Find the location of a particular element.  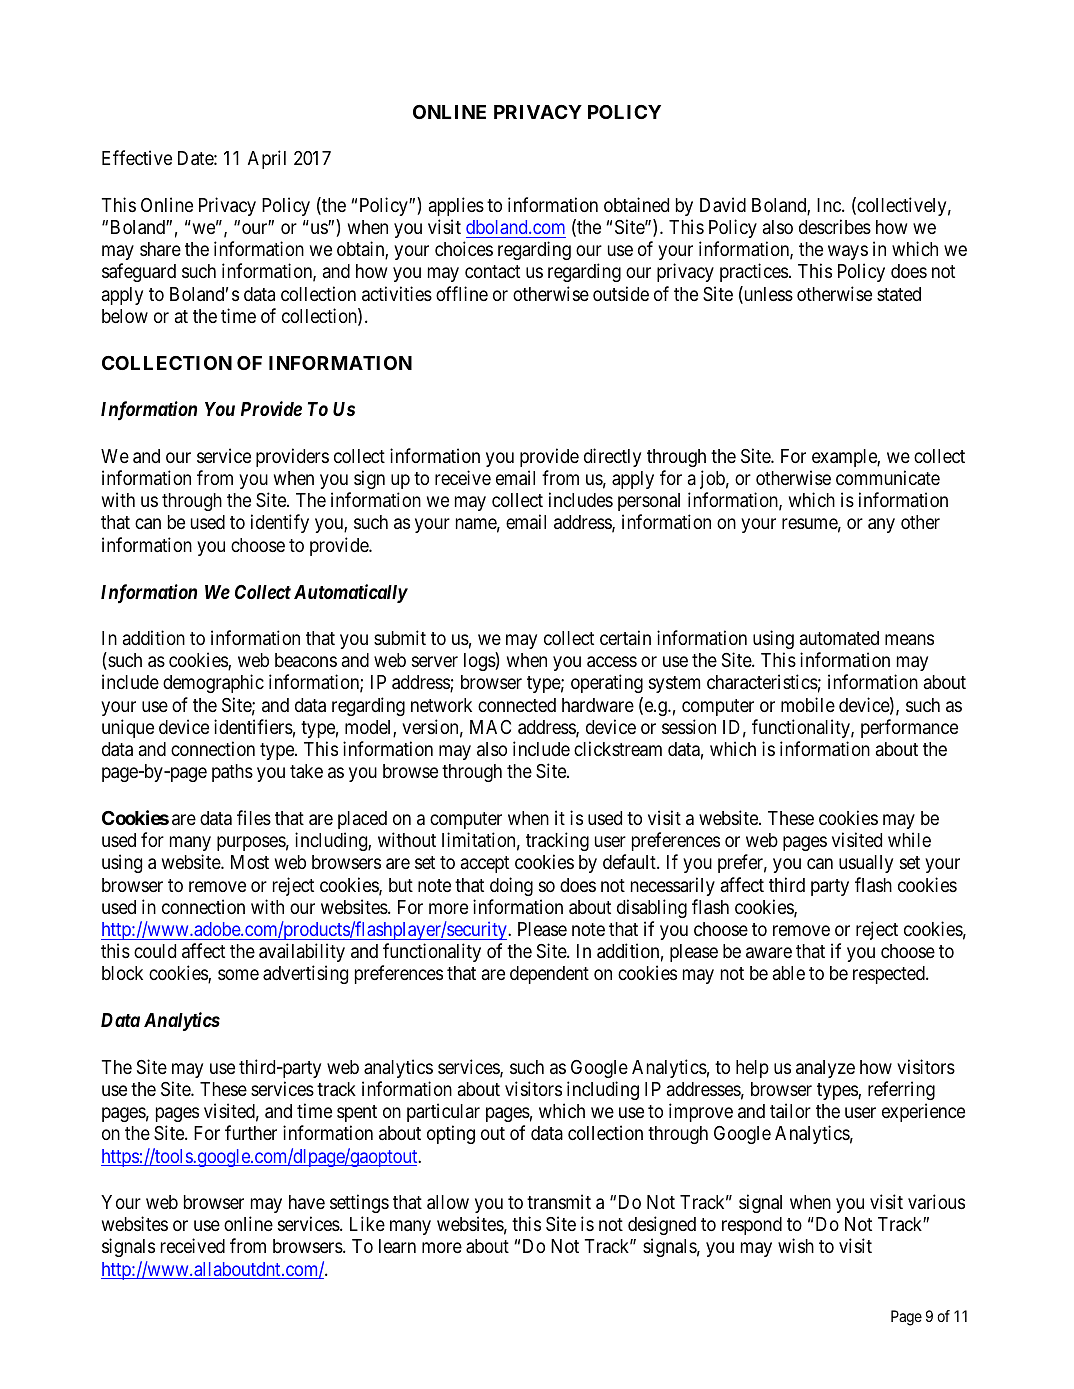

demographic is located at coordinates (213, 683).
